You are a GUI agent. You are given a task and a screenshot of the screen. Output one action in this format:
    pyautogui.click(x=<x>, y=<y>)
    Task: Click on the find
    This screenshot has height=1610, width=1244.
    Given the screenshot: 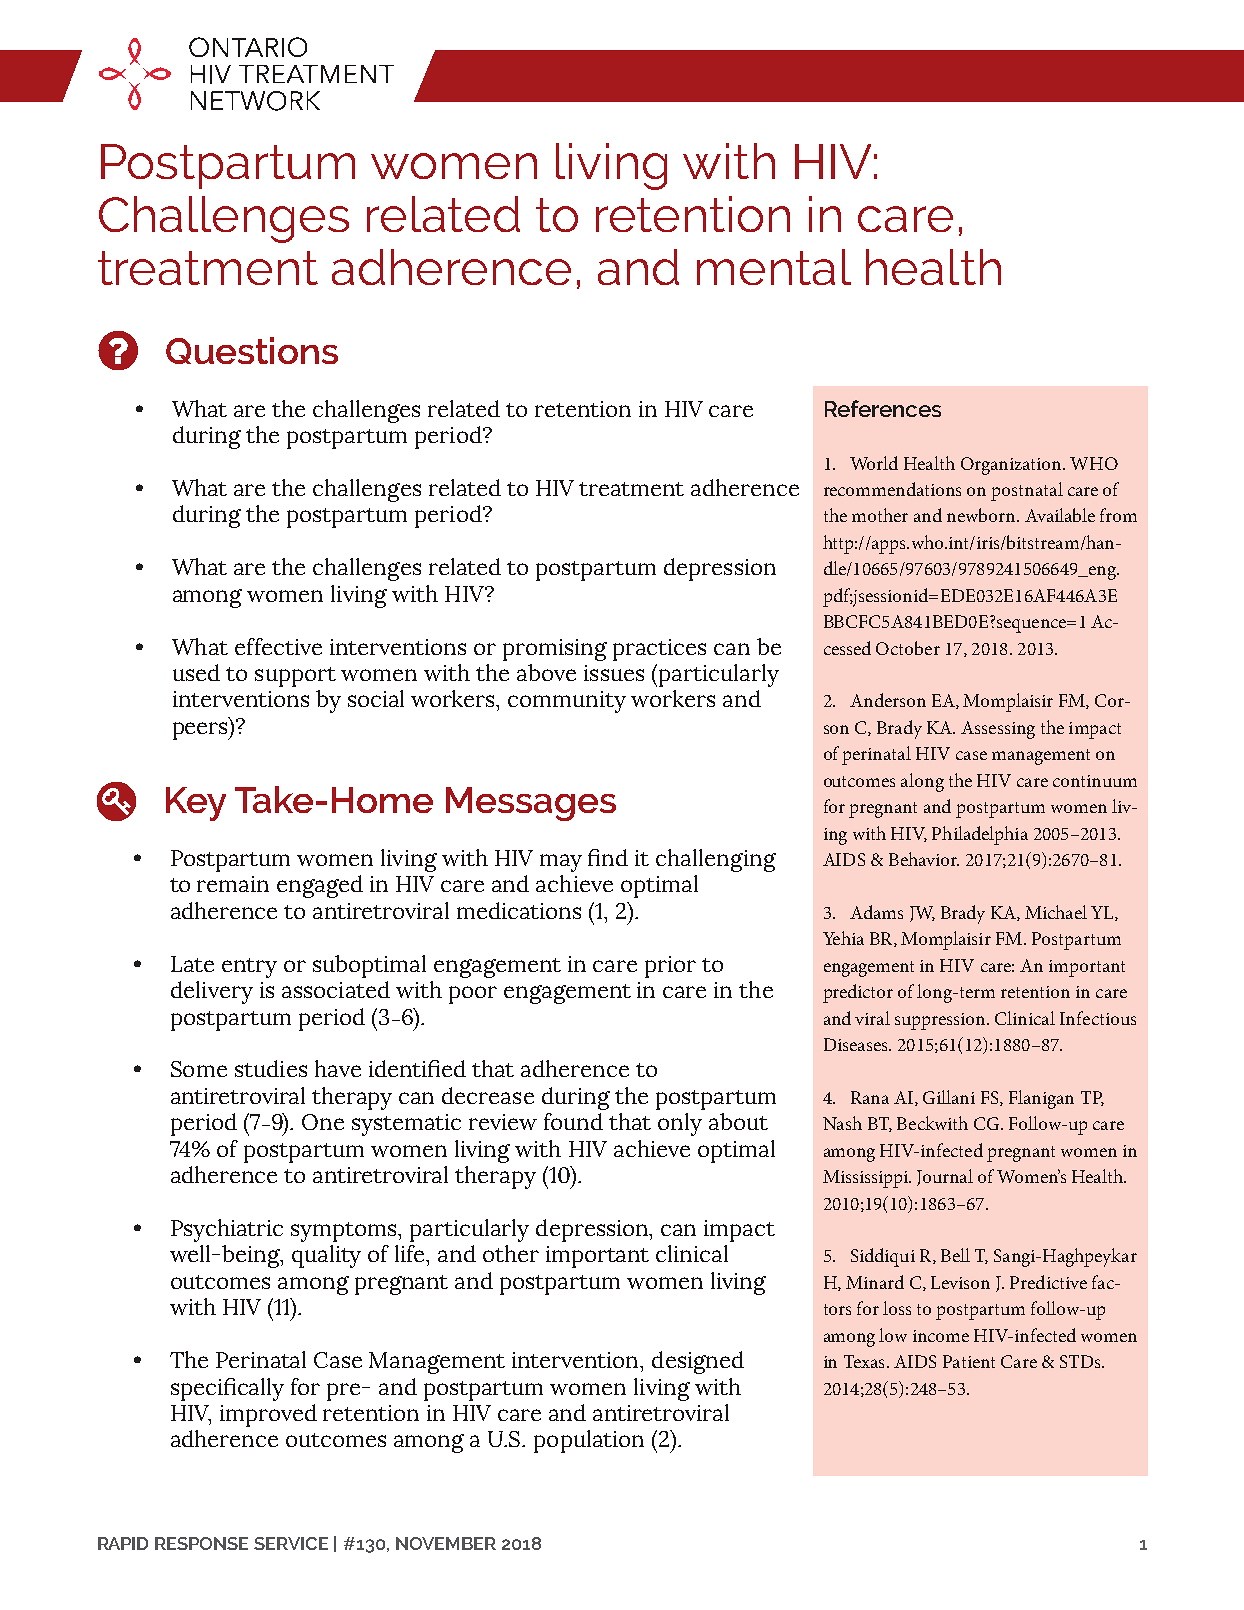 What is the action you would take?
    pyautogui.click(x=608, y=857)
